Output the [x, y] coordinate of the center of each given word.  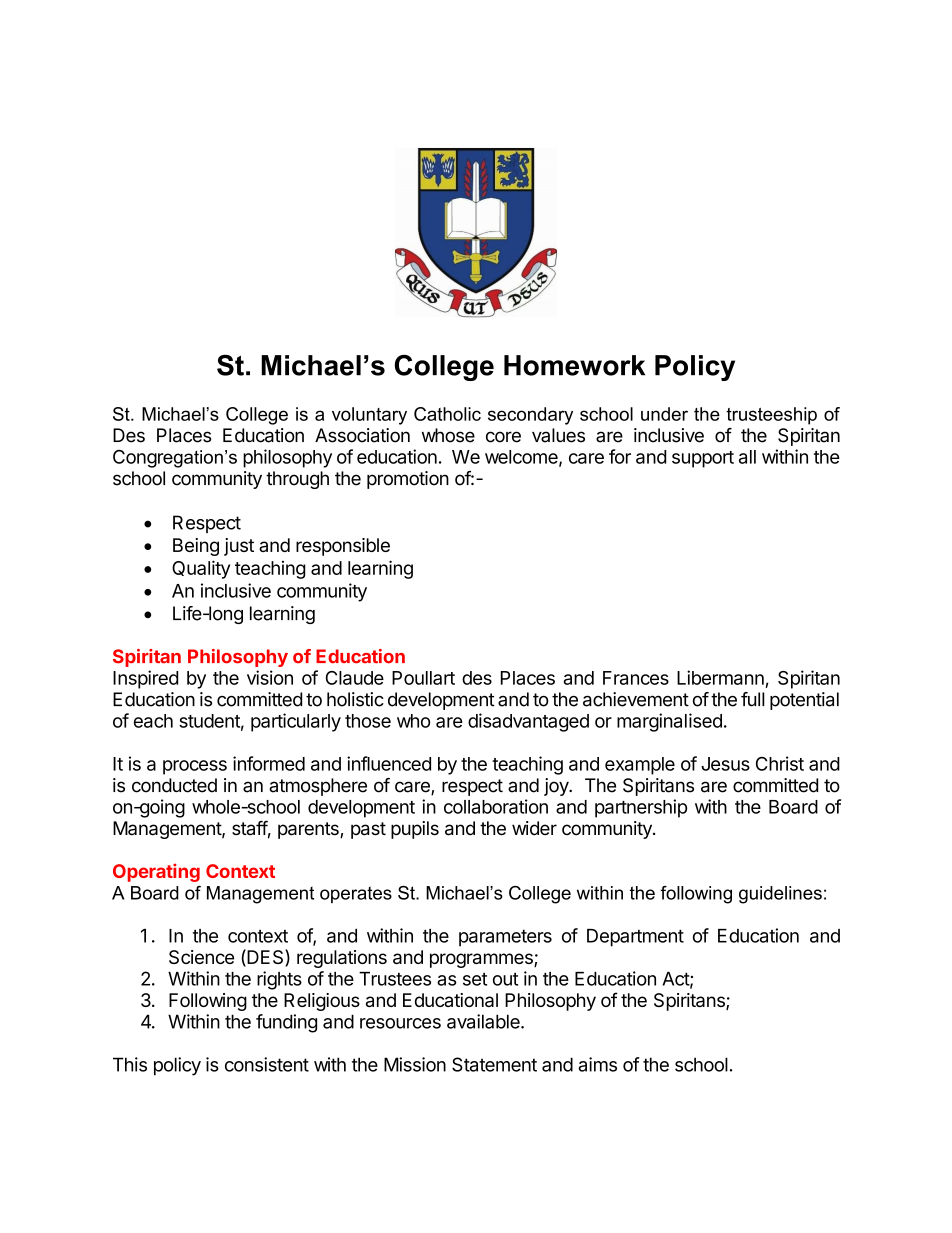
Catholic [447, 414]
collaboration [496, 806]
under [664, 414]
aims [597, 1064]
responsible [343, 547]
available [484, 1021]
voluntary [369, 416]
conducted [174, 785]
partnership [641, 808]
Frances [636, 678]
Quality [201, 569]
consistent [267, 1064]
